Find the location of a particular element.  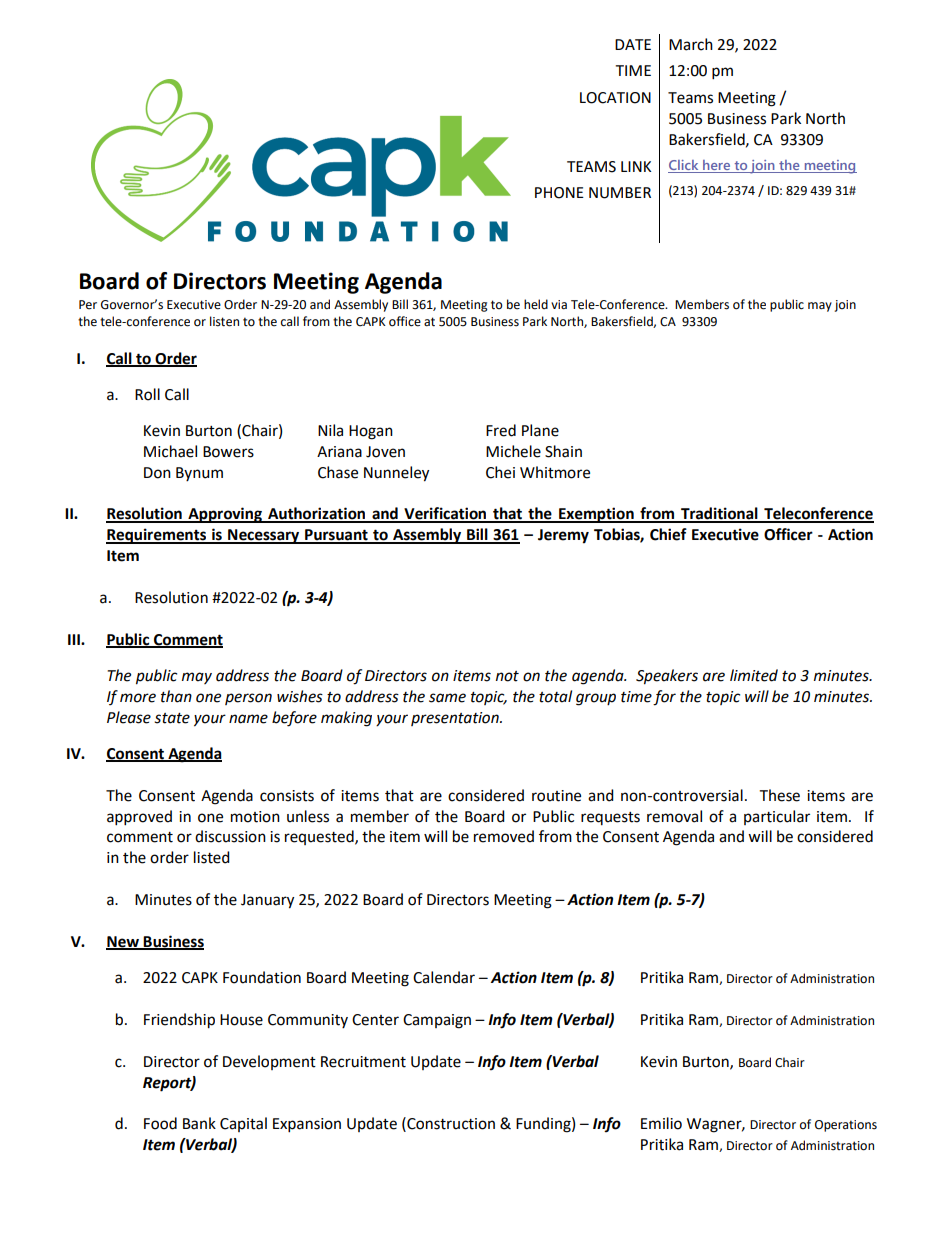

LOCATION is located at coordinates (615, 98).
